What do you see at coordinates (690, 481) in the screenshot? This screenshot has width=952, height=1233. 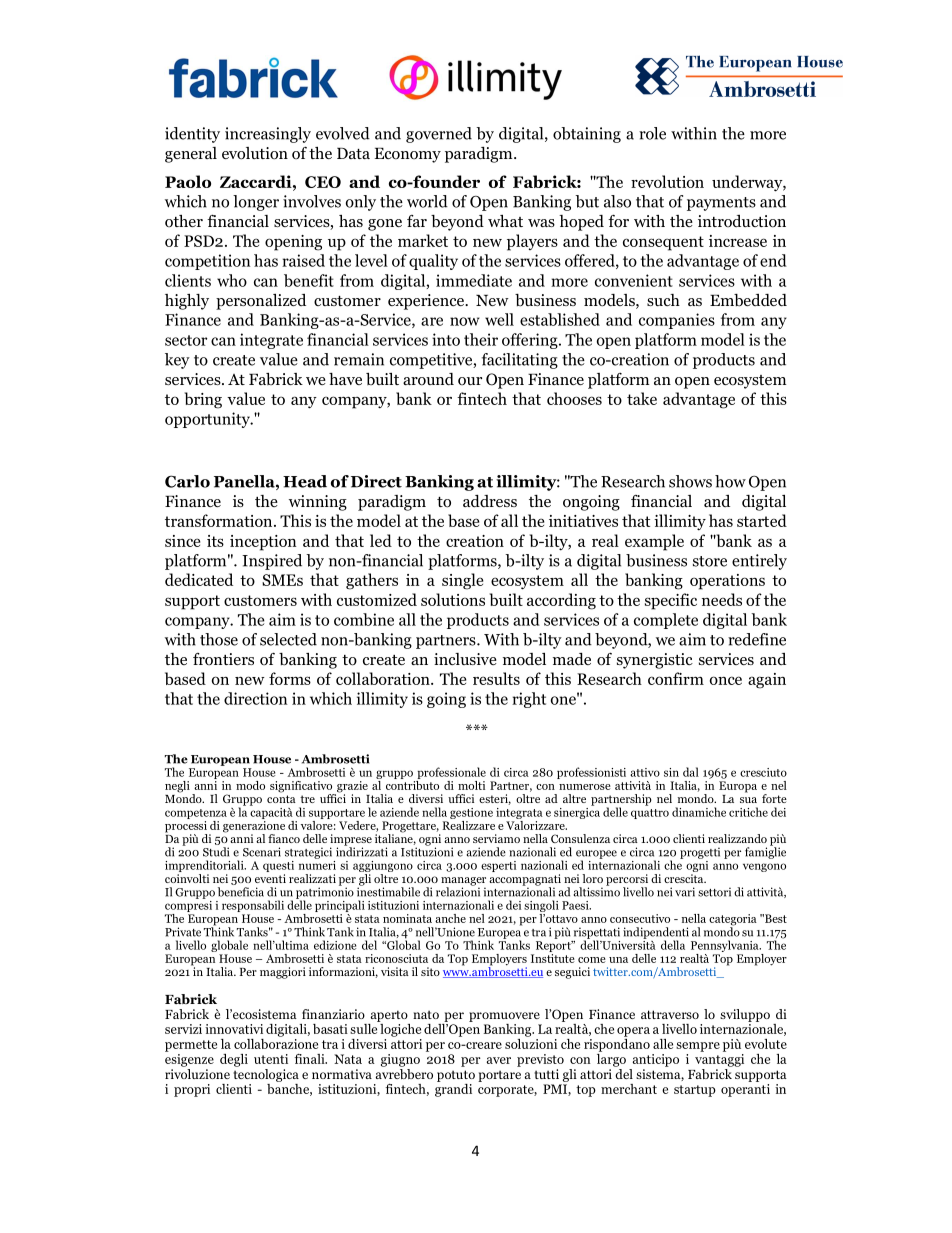 I see `shows` at bounding box center [690, 481].
